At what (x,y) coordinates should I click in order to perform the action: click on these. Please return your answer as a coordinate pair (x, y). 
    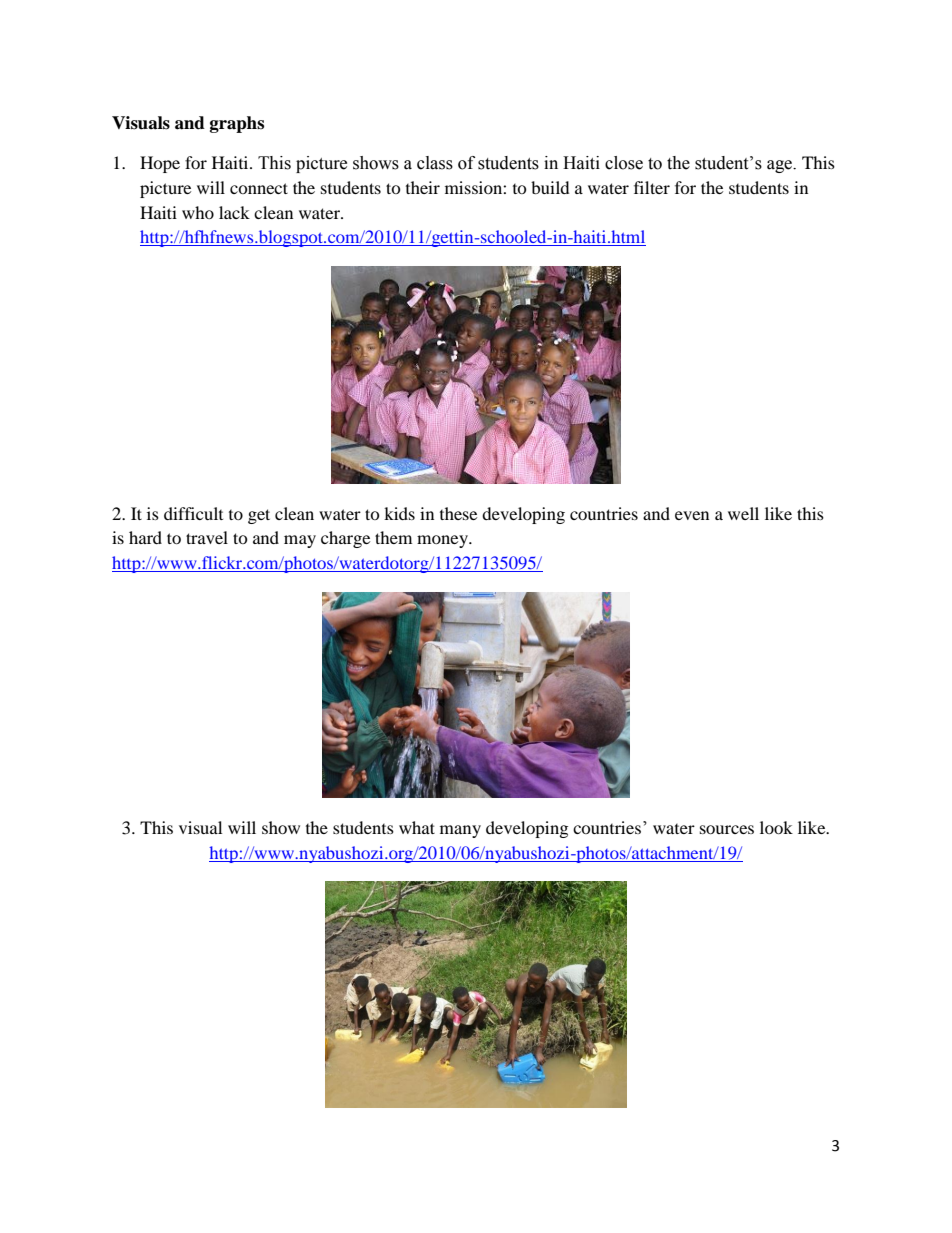
    Looking at the image, I should click on (458, 513).
